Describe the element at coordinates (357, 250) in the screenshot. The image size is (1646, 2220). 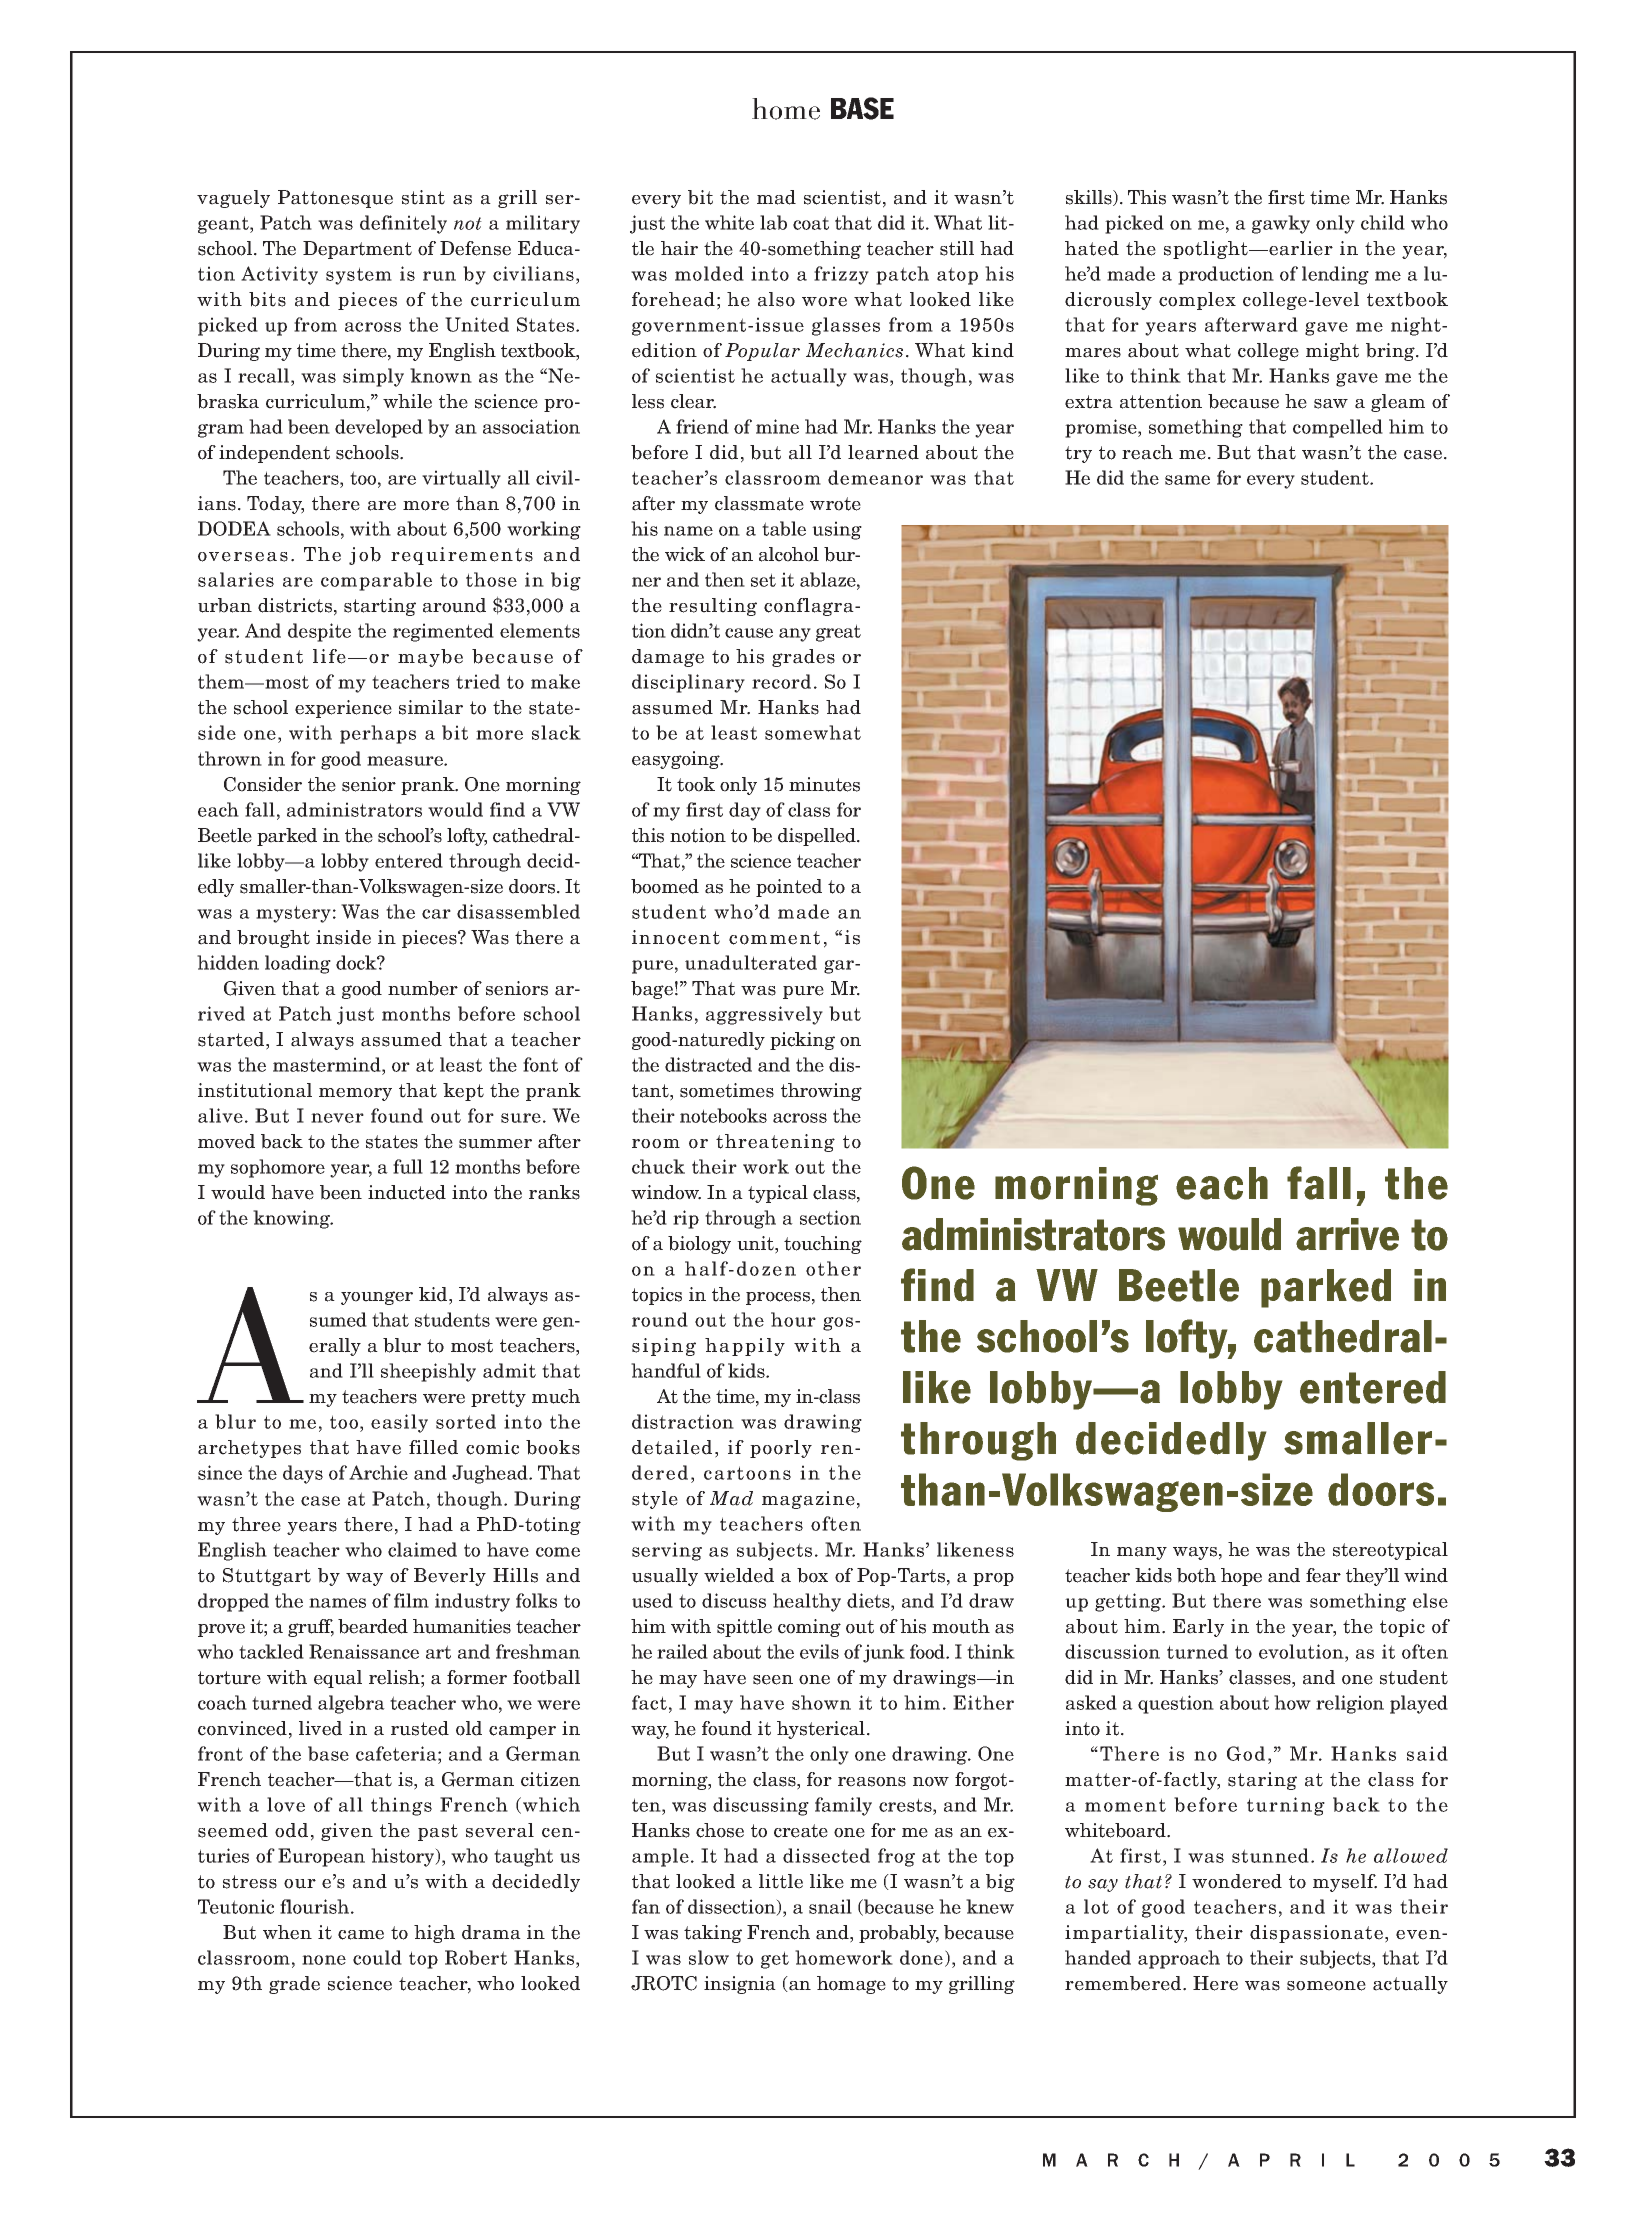
I see `Department` at that location.
